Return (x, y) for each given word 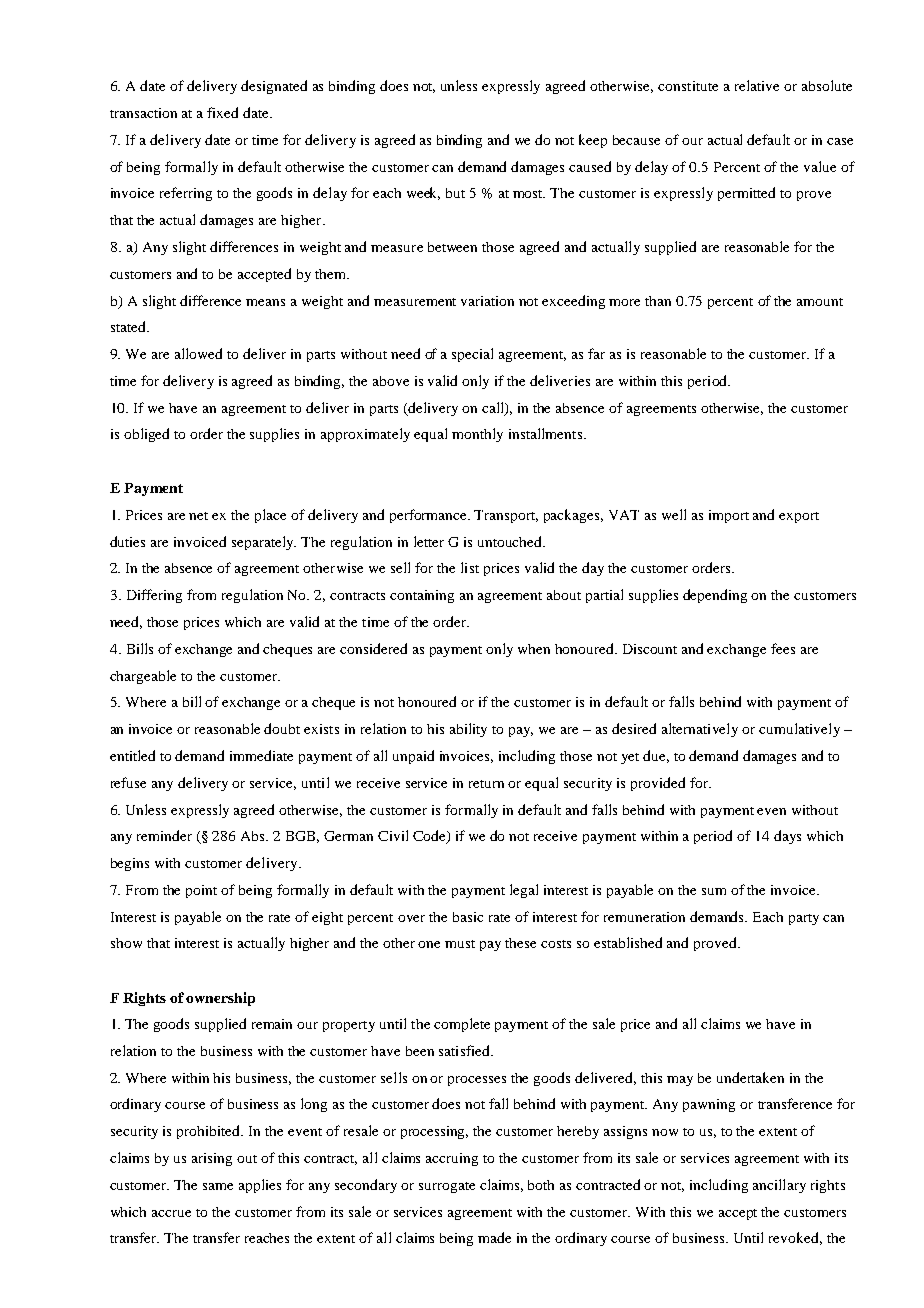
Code (430, 837)
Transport (506, 516)
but (455, 193)
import (729, 516)
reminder (164, 835)
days (787, 837)
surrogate (447, 1187)
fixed (222, 112)
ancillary (779, 1186)
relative (757, 85)
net (198, 516)
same (218, 1186)
